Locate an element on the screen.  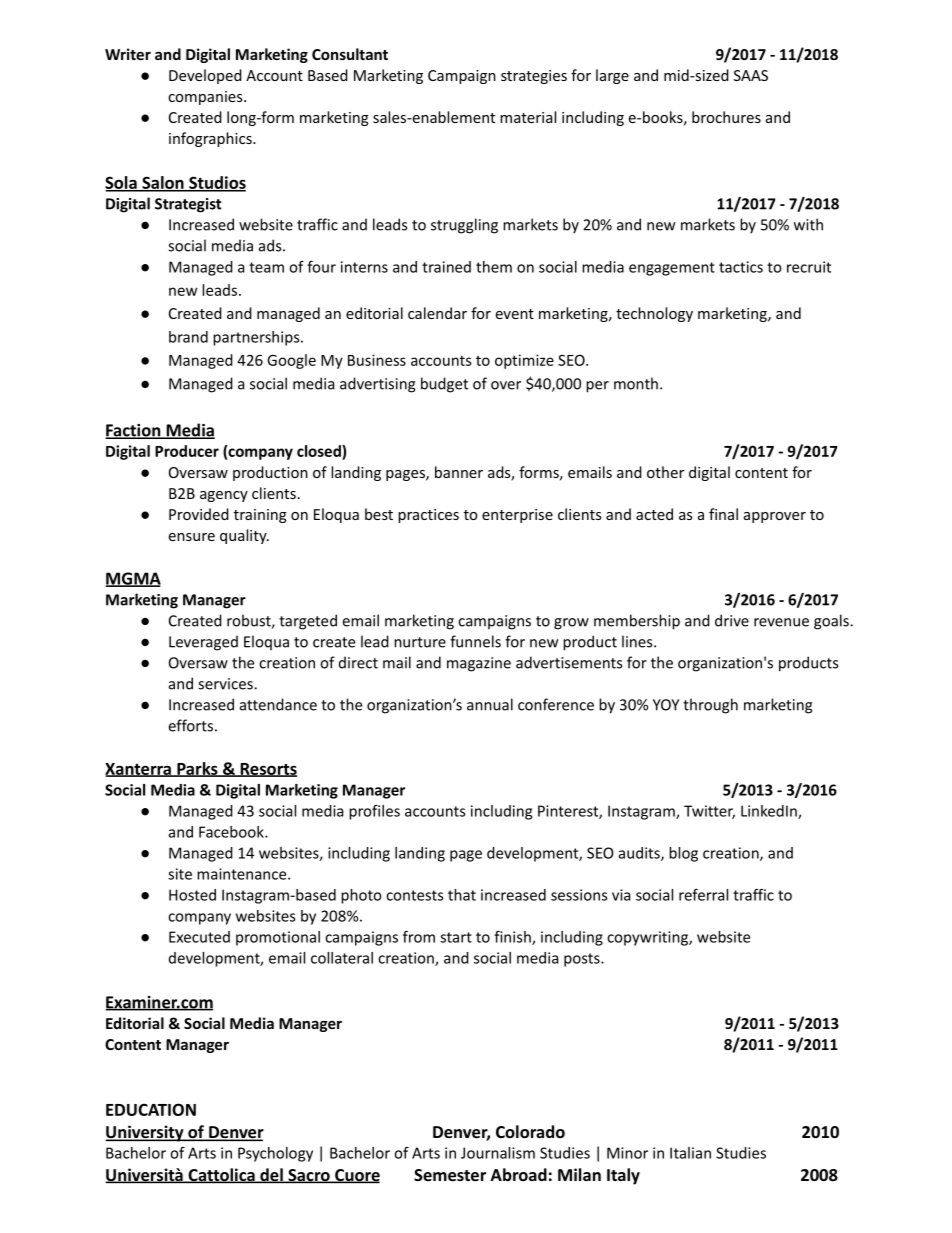
funnels is located at coordinates (475, 641).
